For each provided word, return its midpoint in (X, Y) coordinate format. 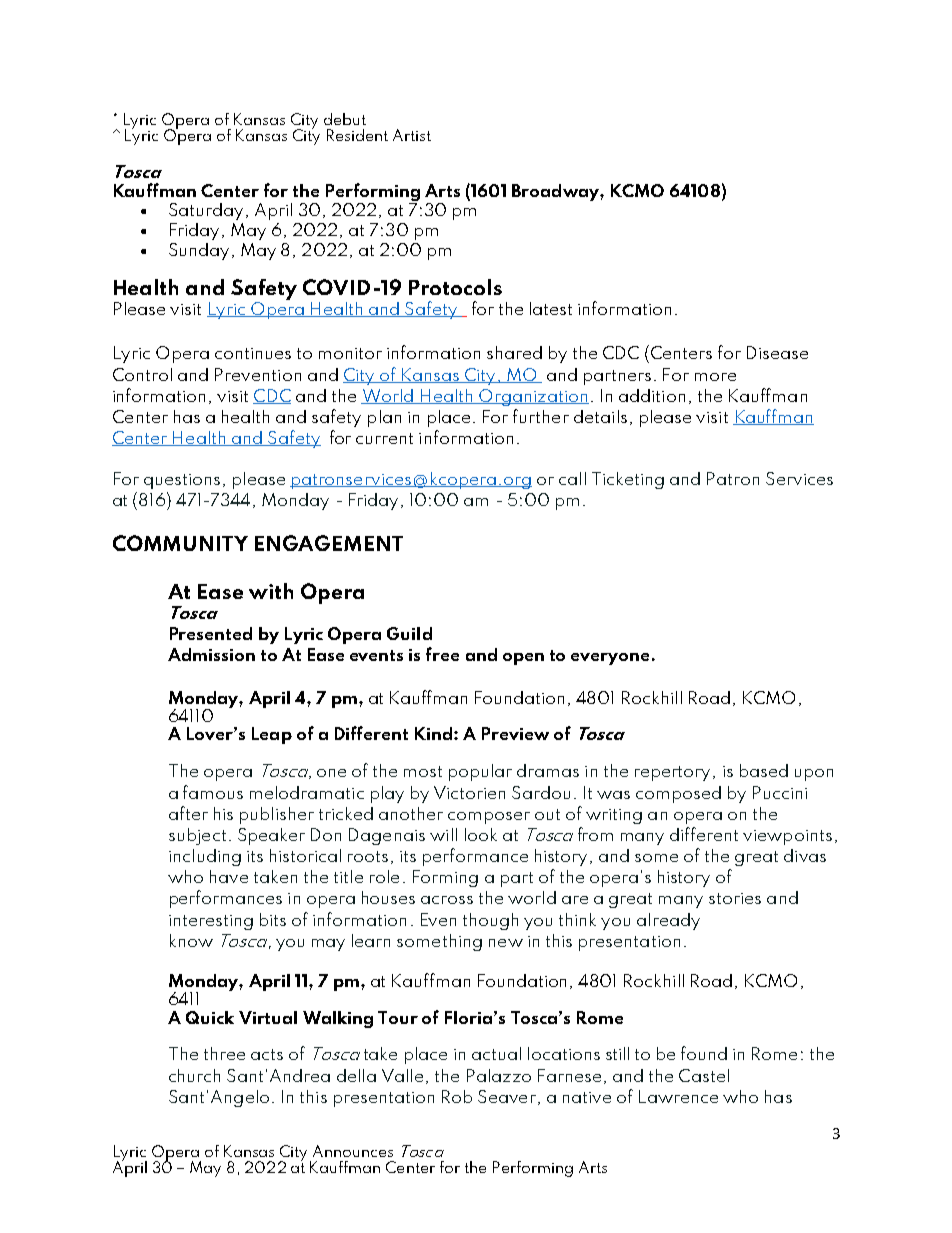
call (572, 478)
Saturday (206, 211)
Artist (412, 135)
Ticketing (628, 480)
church (194, 1075)
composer (489, 818)
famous (213, 792)
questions (182, 481)
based (764, 770)
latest (551, 308)
